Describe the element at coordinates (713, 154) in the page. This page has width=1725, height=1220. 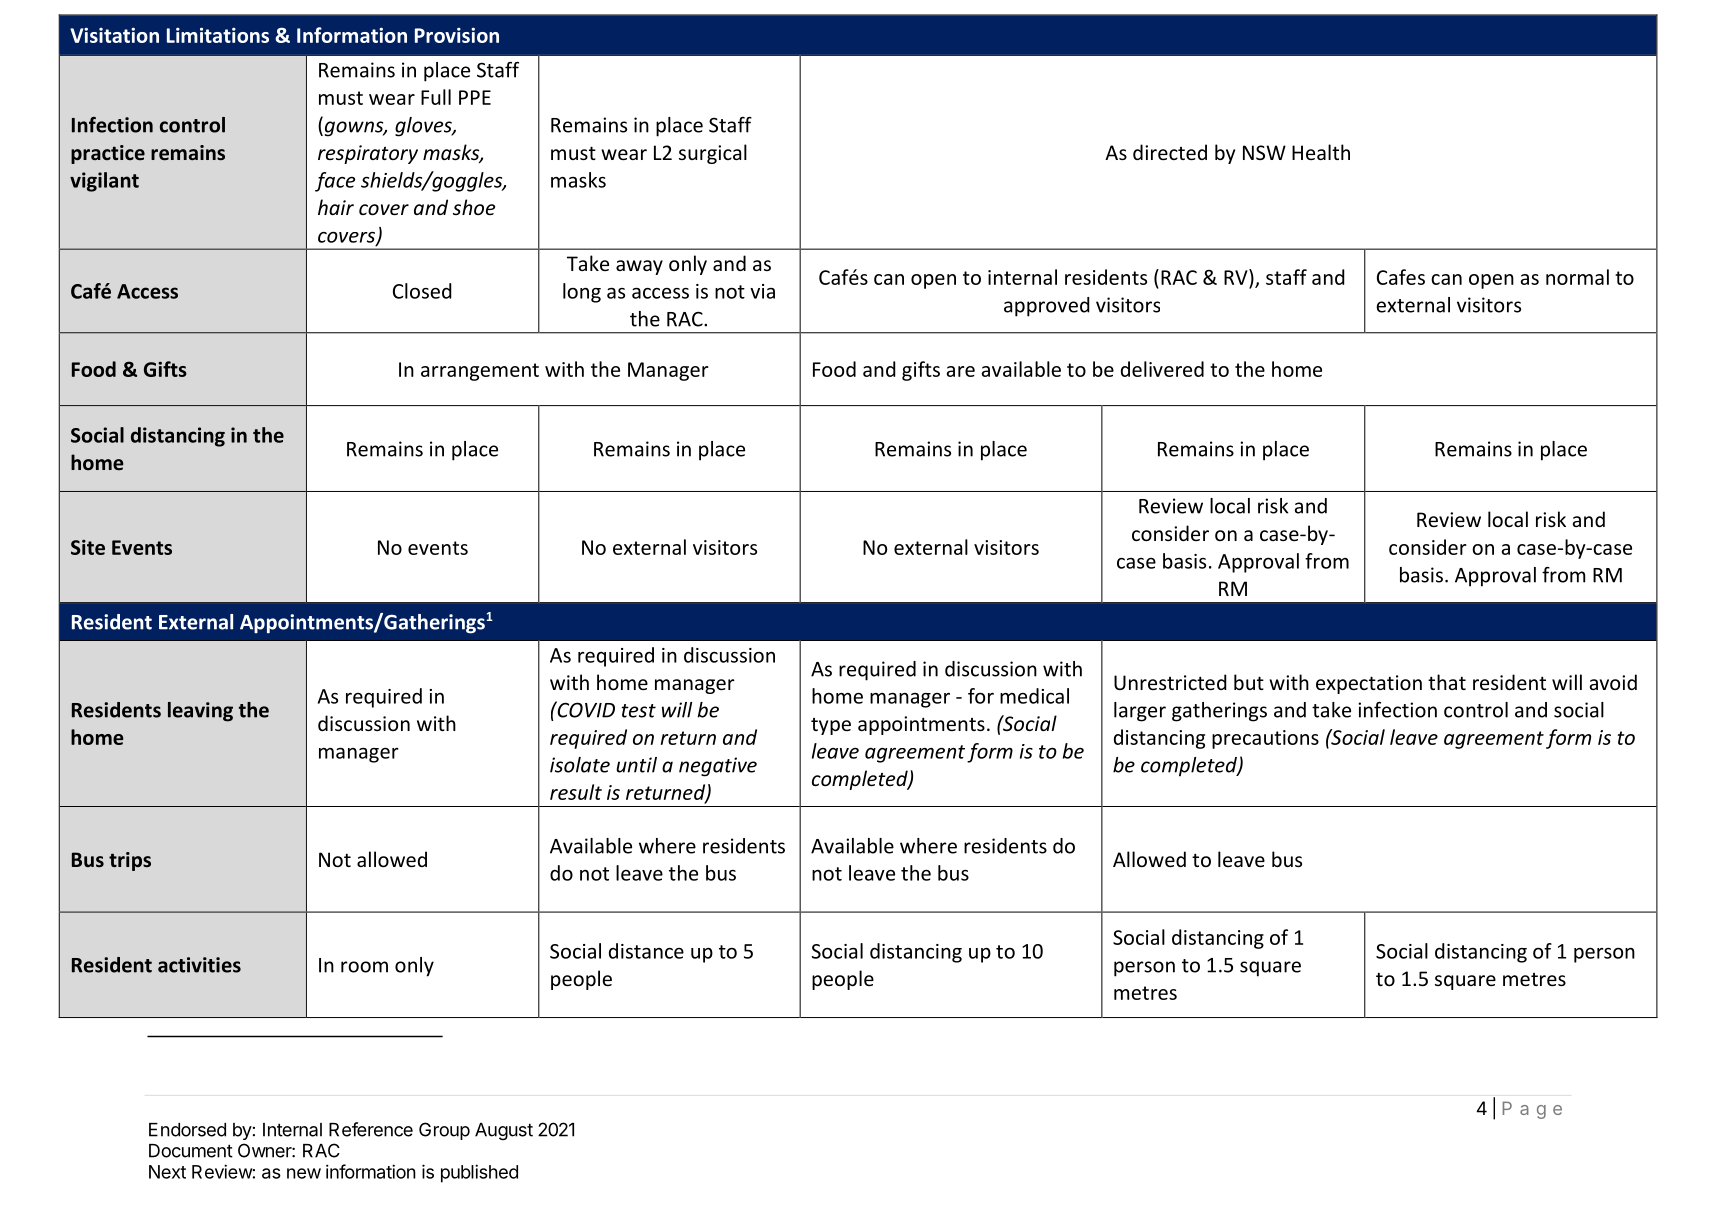
I see `surgical` at that location.
